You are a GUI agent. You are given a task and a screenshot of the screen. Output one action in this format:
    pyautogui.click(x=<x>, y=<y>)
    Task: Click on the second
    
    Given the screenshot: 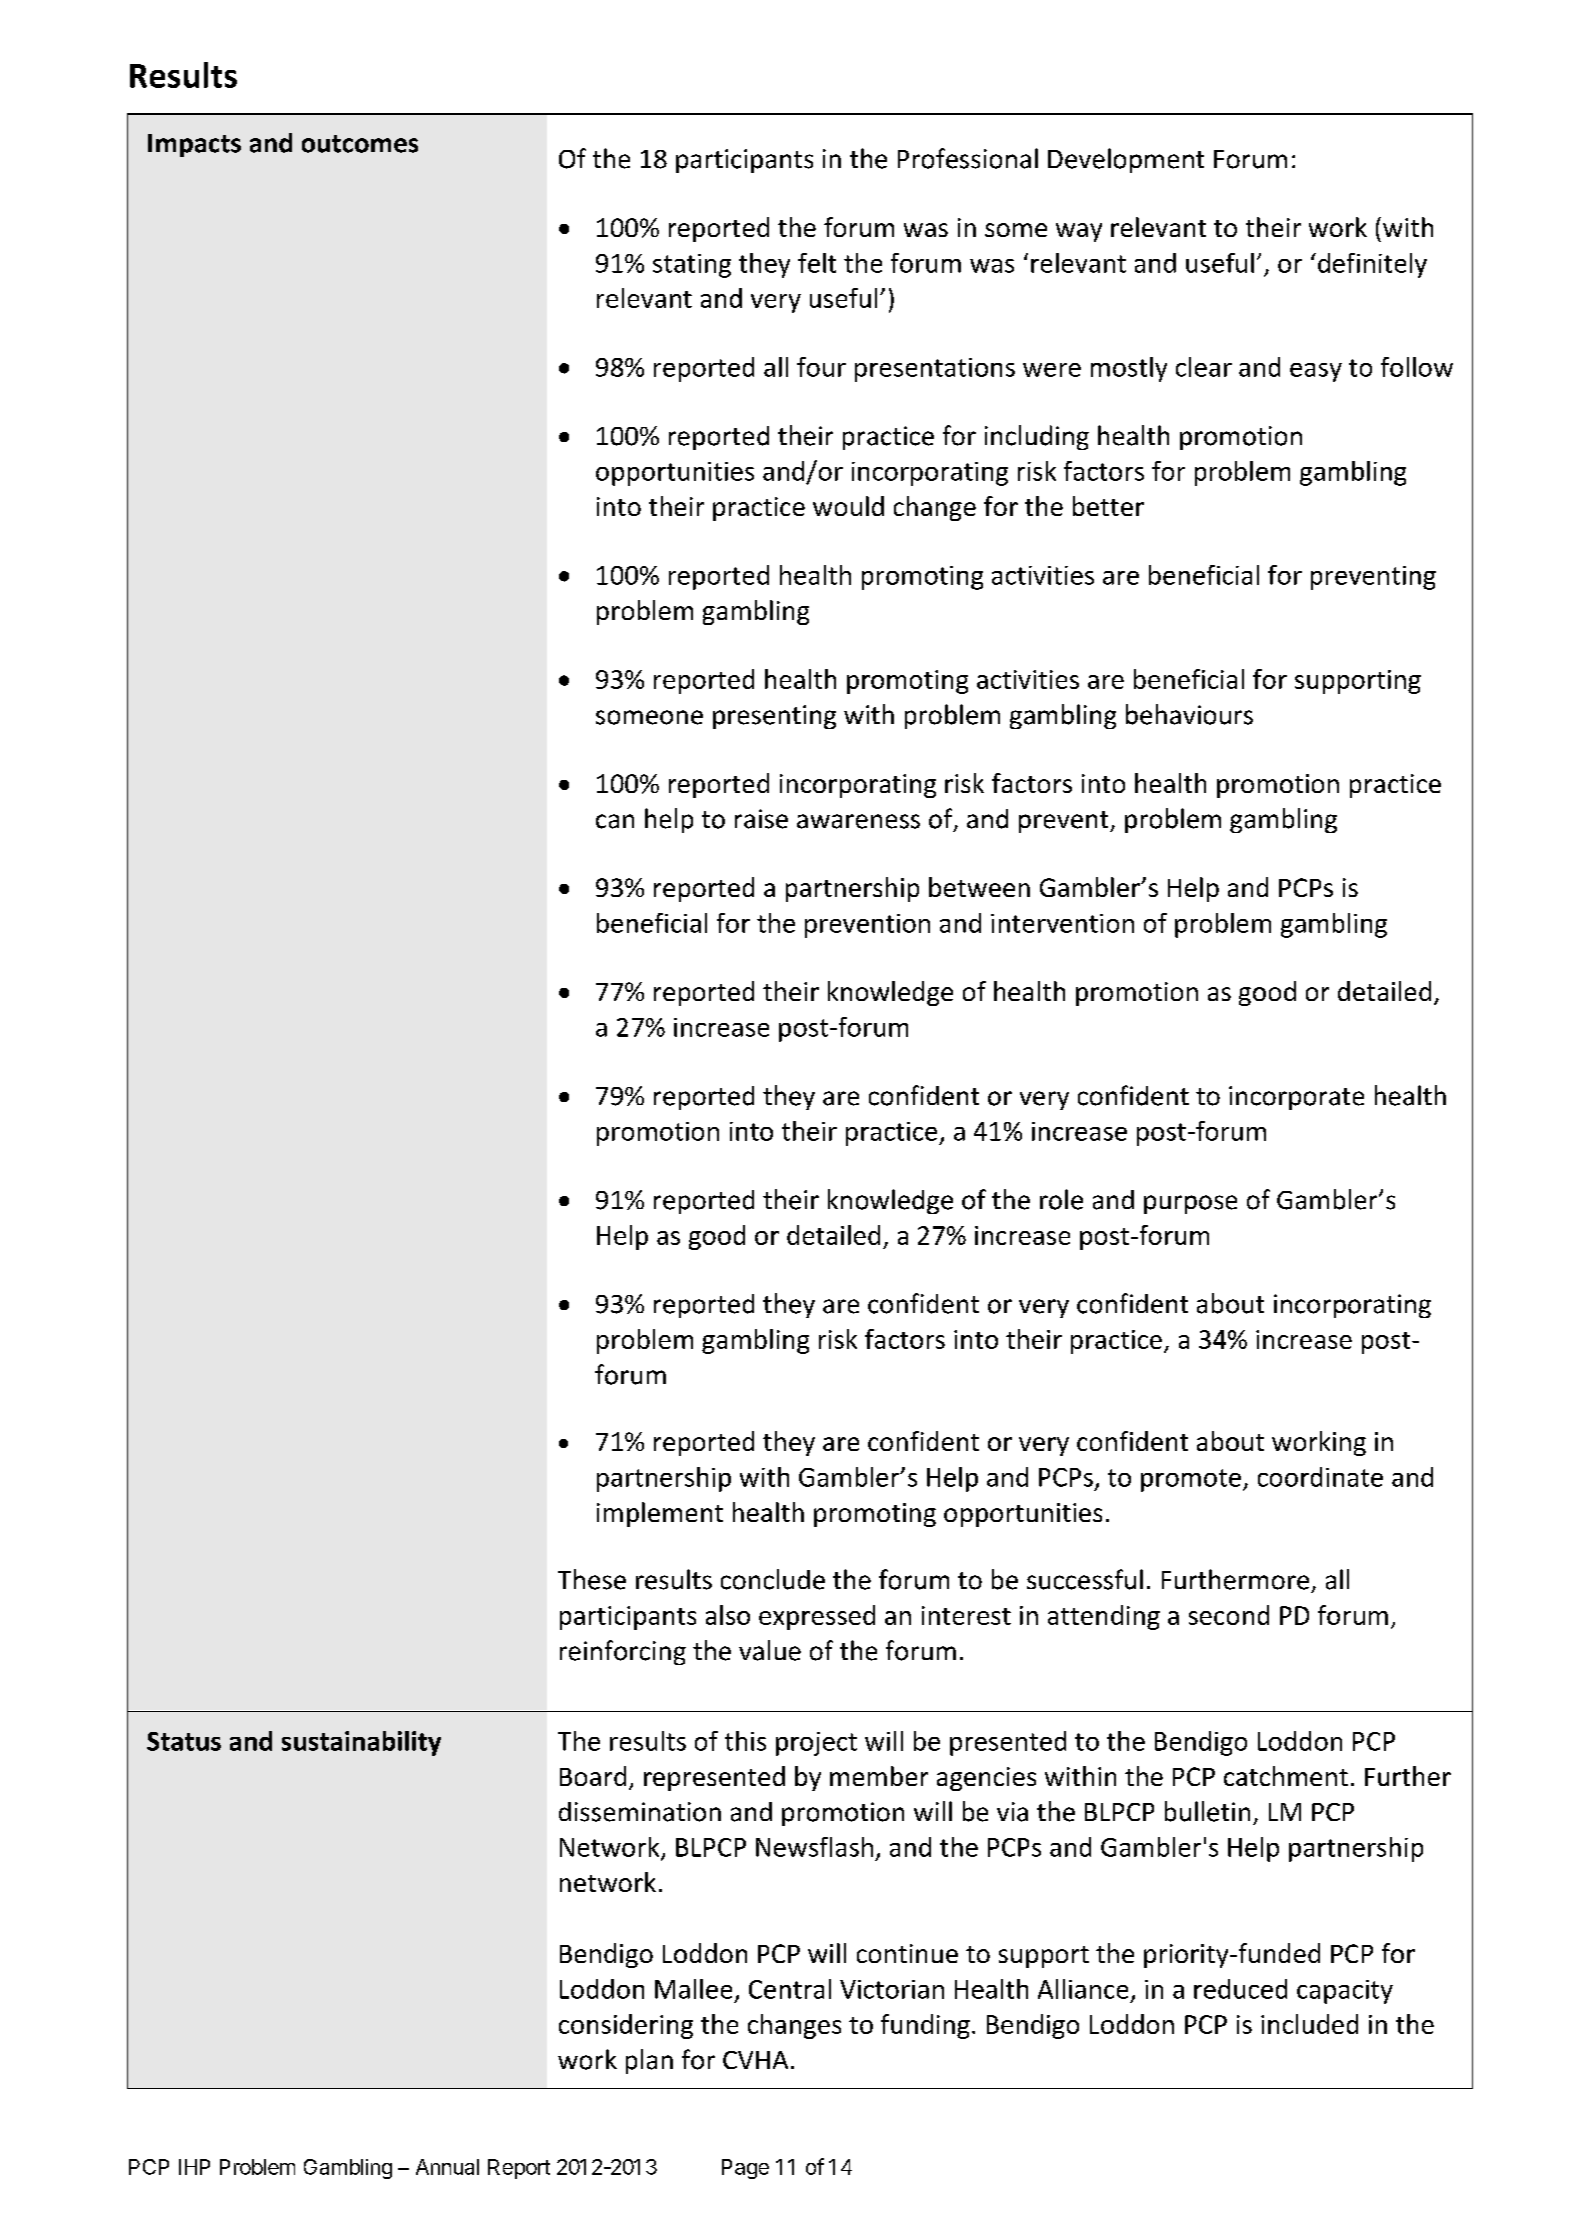 What is the action you would take?
    pyautogui.click(x=1229, y=1615)
